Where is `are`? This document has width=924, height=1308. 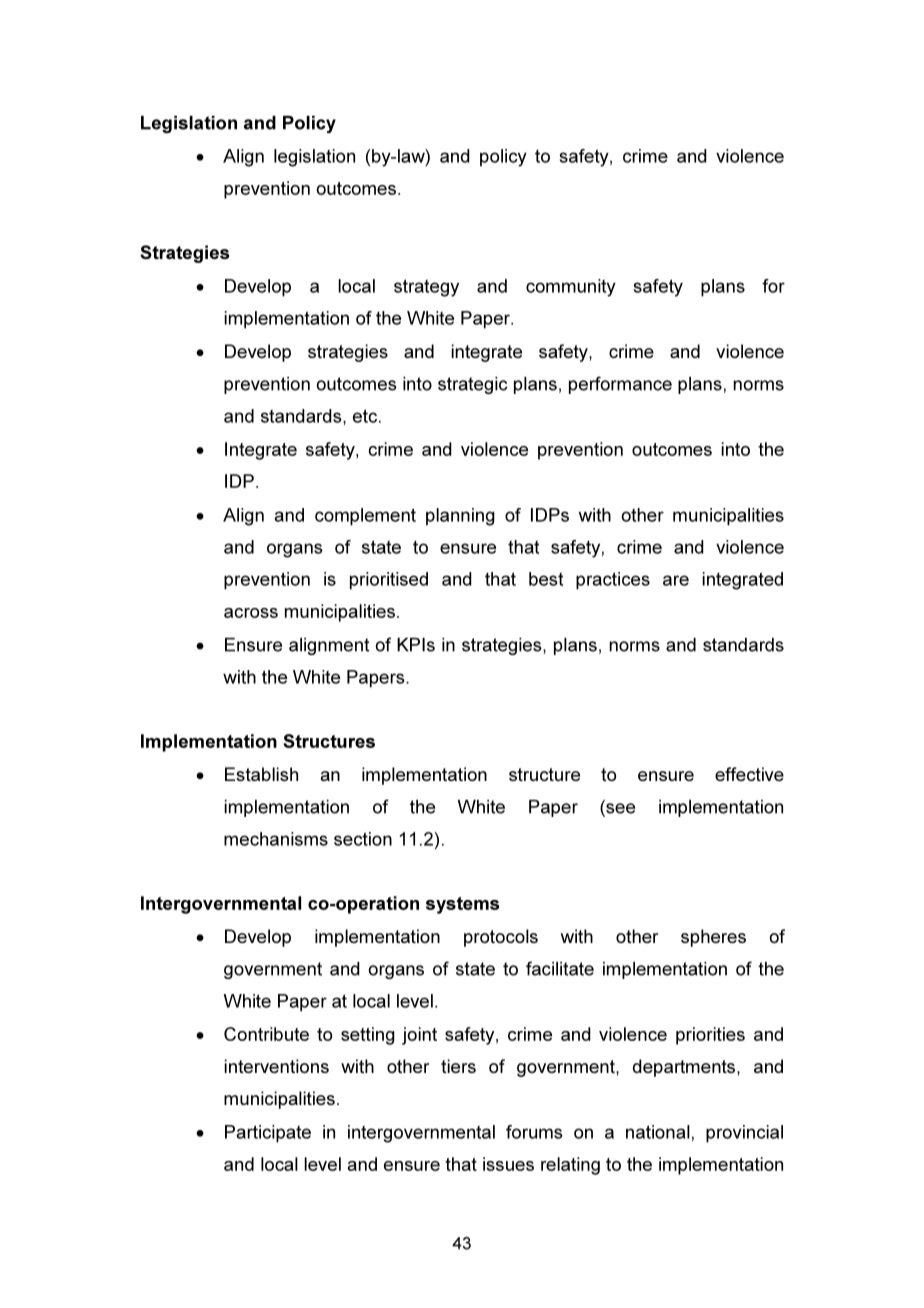
are is located at coordinates (676, 580).
